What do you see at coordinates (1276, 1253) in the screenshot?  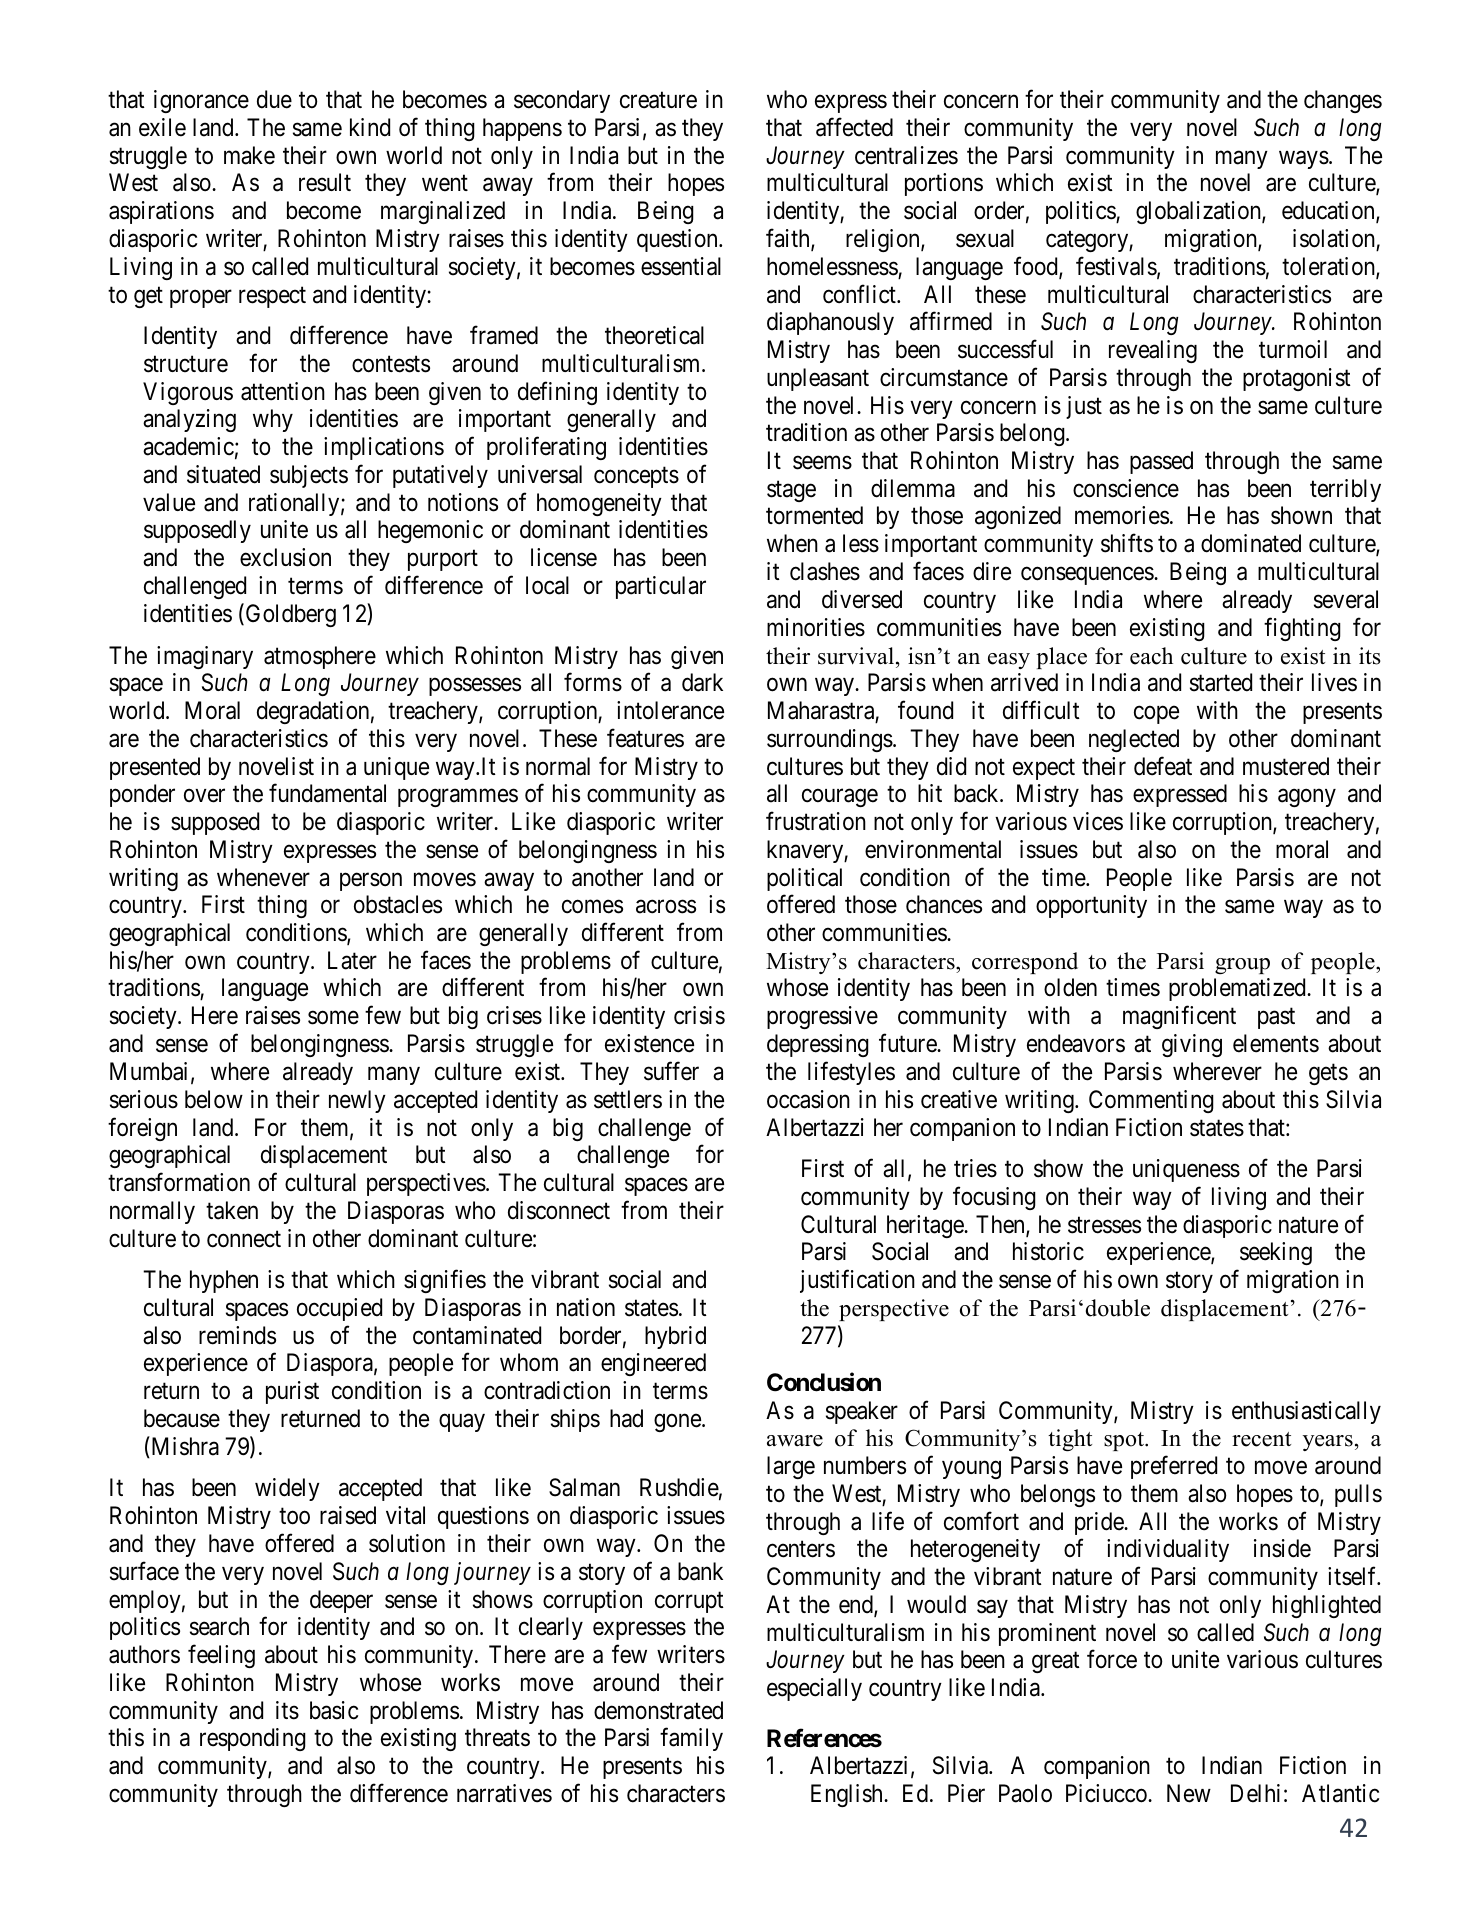 I see `seeking` at bounding box center [1276, 1253].
